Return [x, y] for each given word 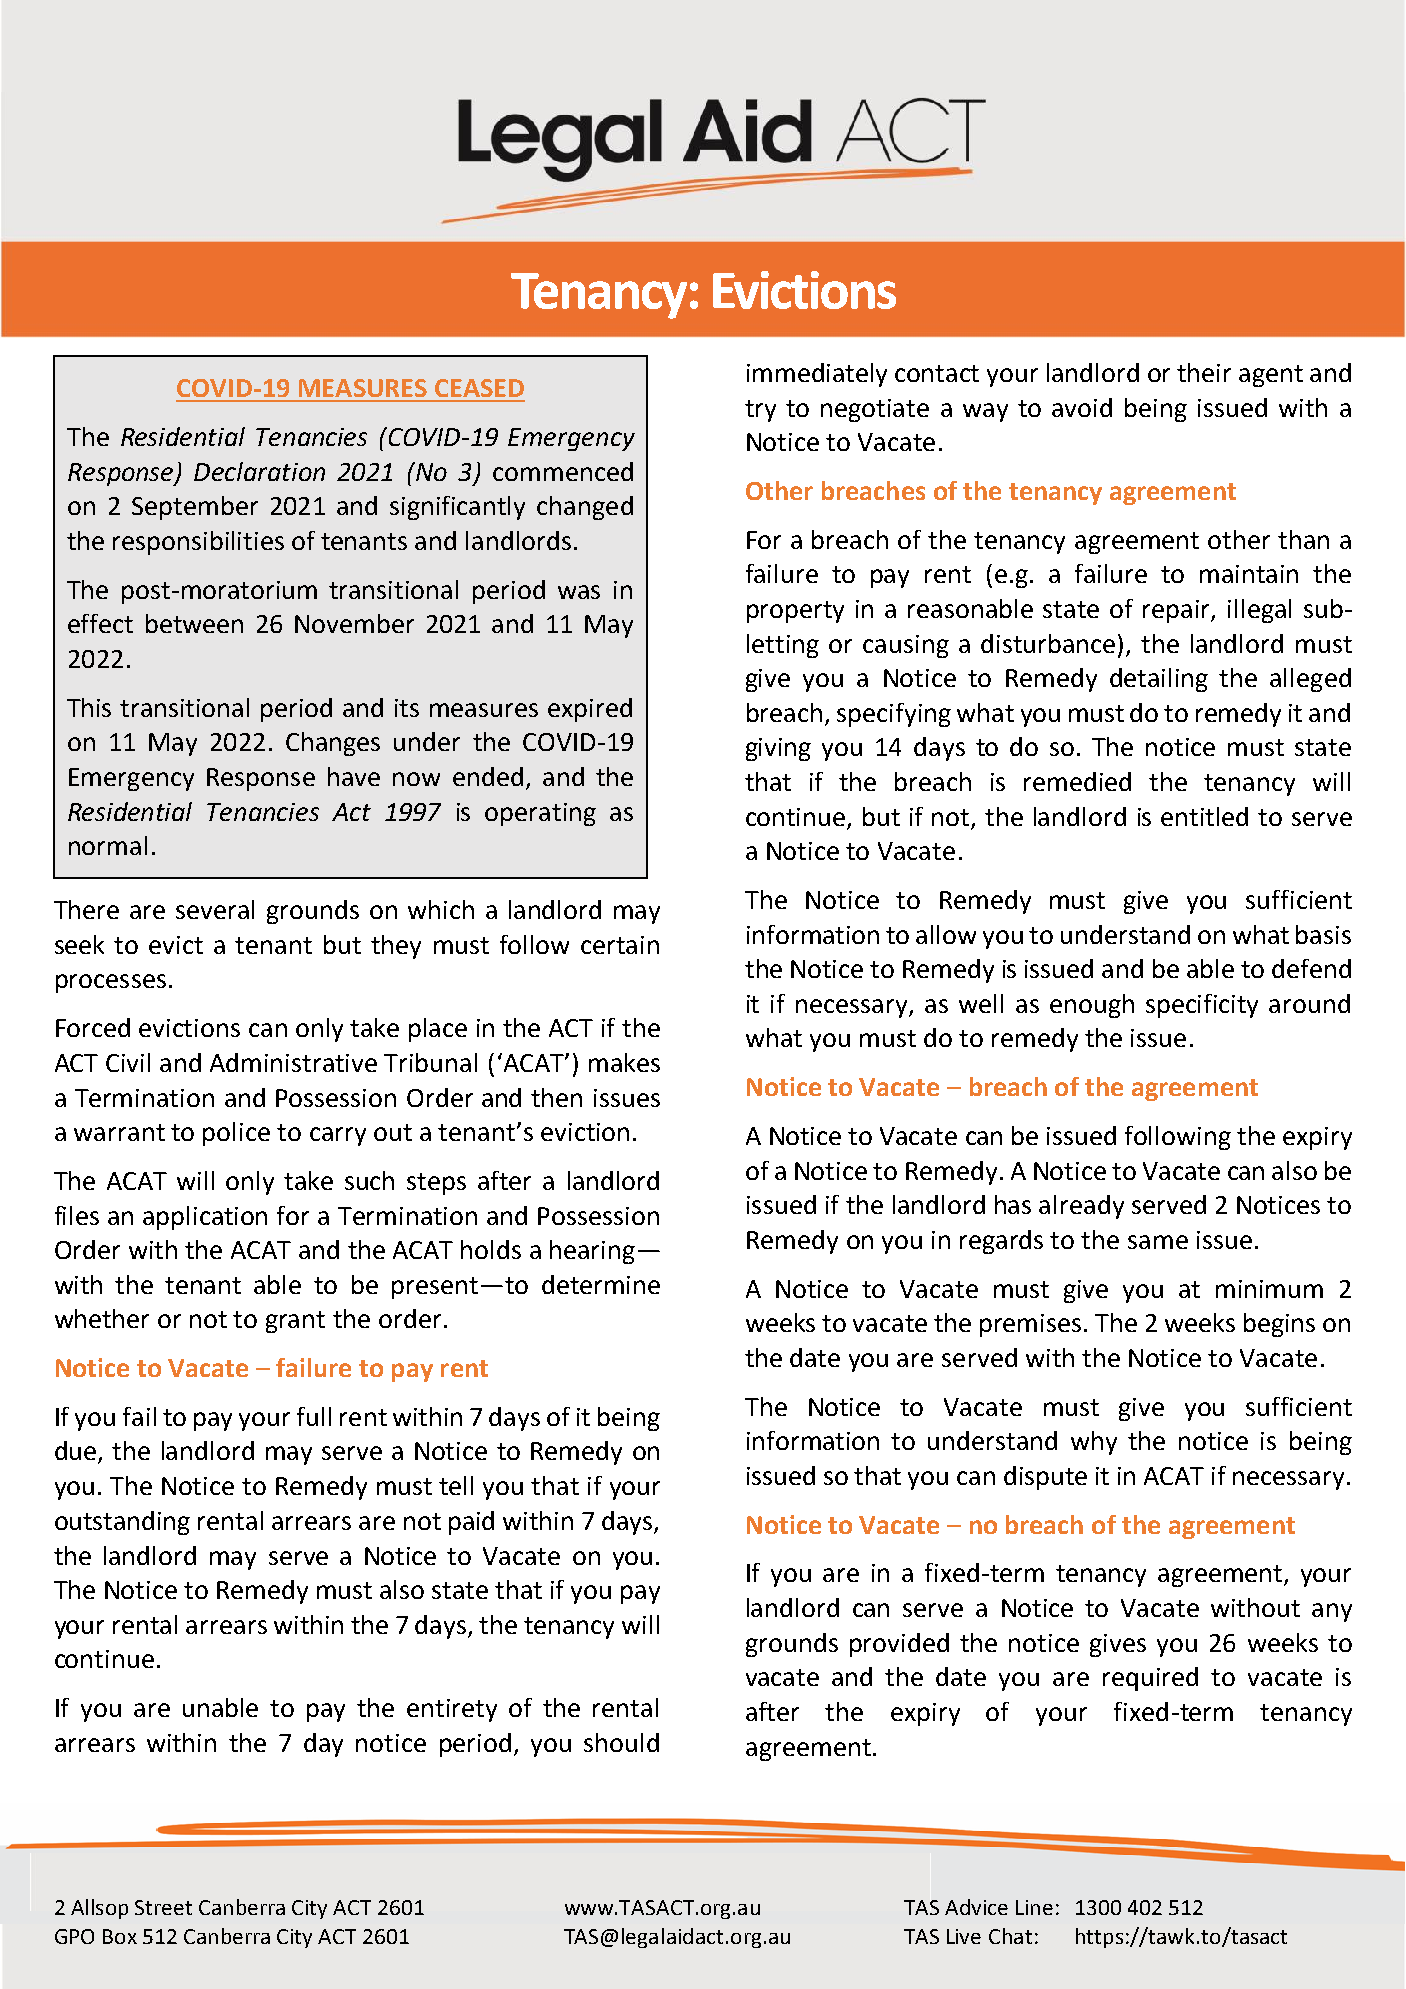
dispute [1045, 1478]
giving [778, 749]
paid [471, 1523]
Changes [333, 744]
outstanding [122, 1523]
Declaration [259, 471]
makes [624, 1062]
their [1204, 372]
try [760, 411]
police [236, 1134]
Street [163, 1907]
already [1081, 1207]
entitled [1204, 816]
